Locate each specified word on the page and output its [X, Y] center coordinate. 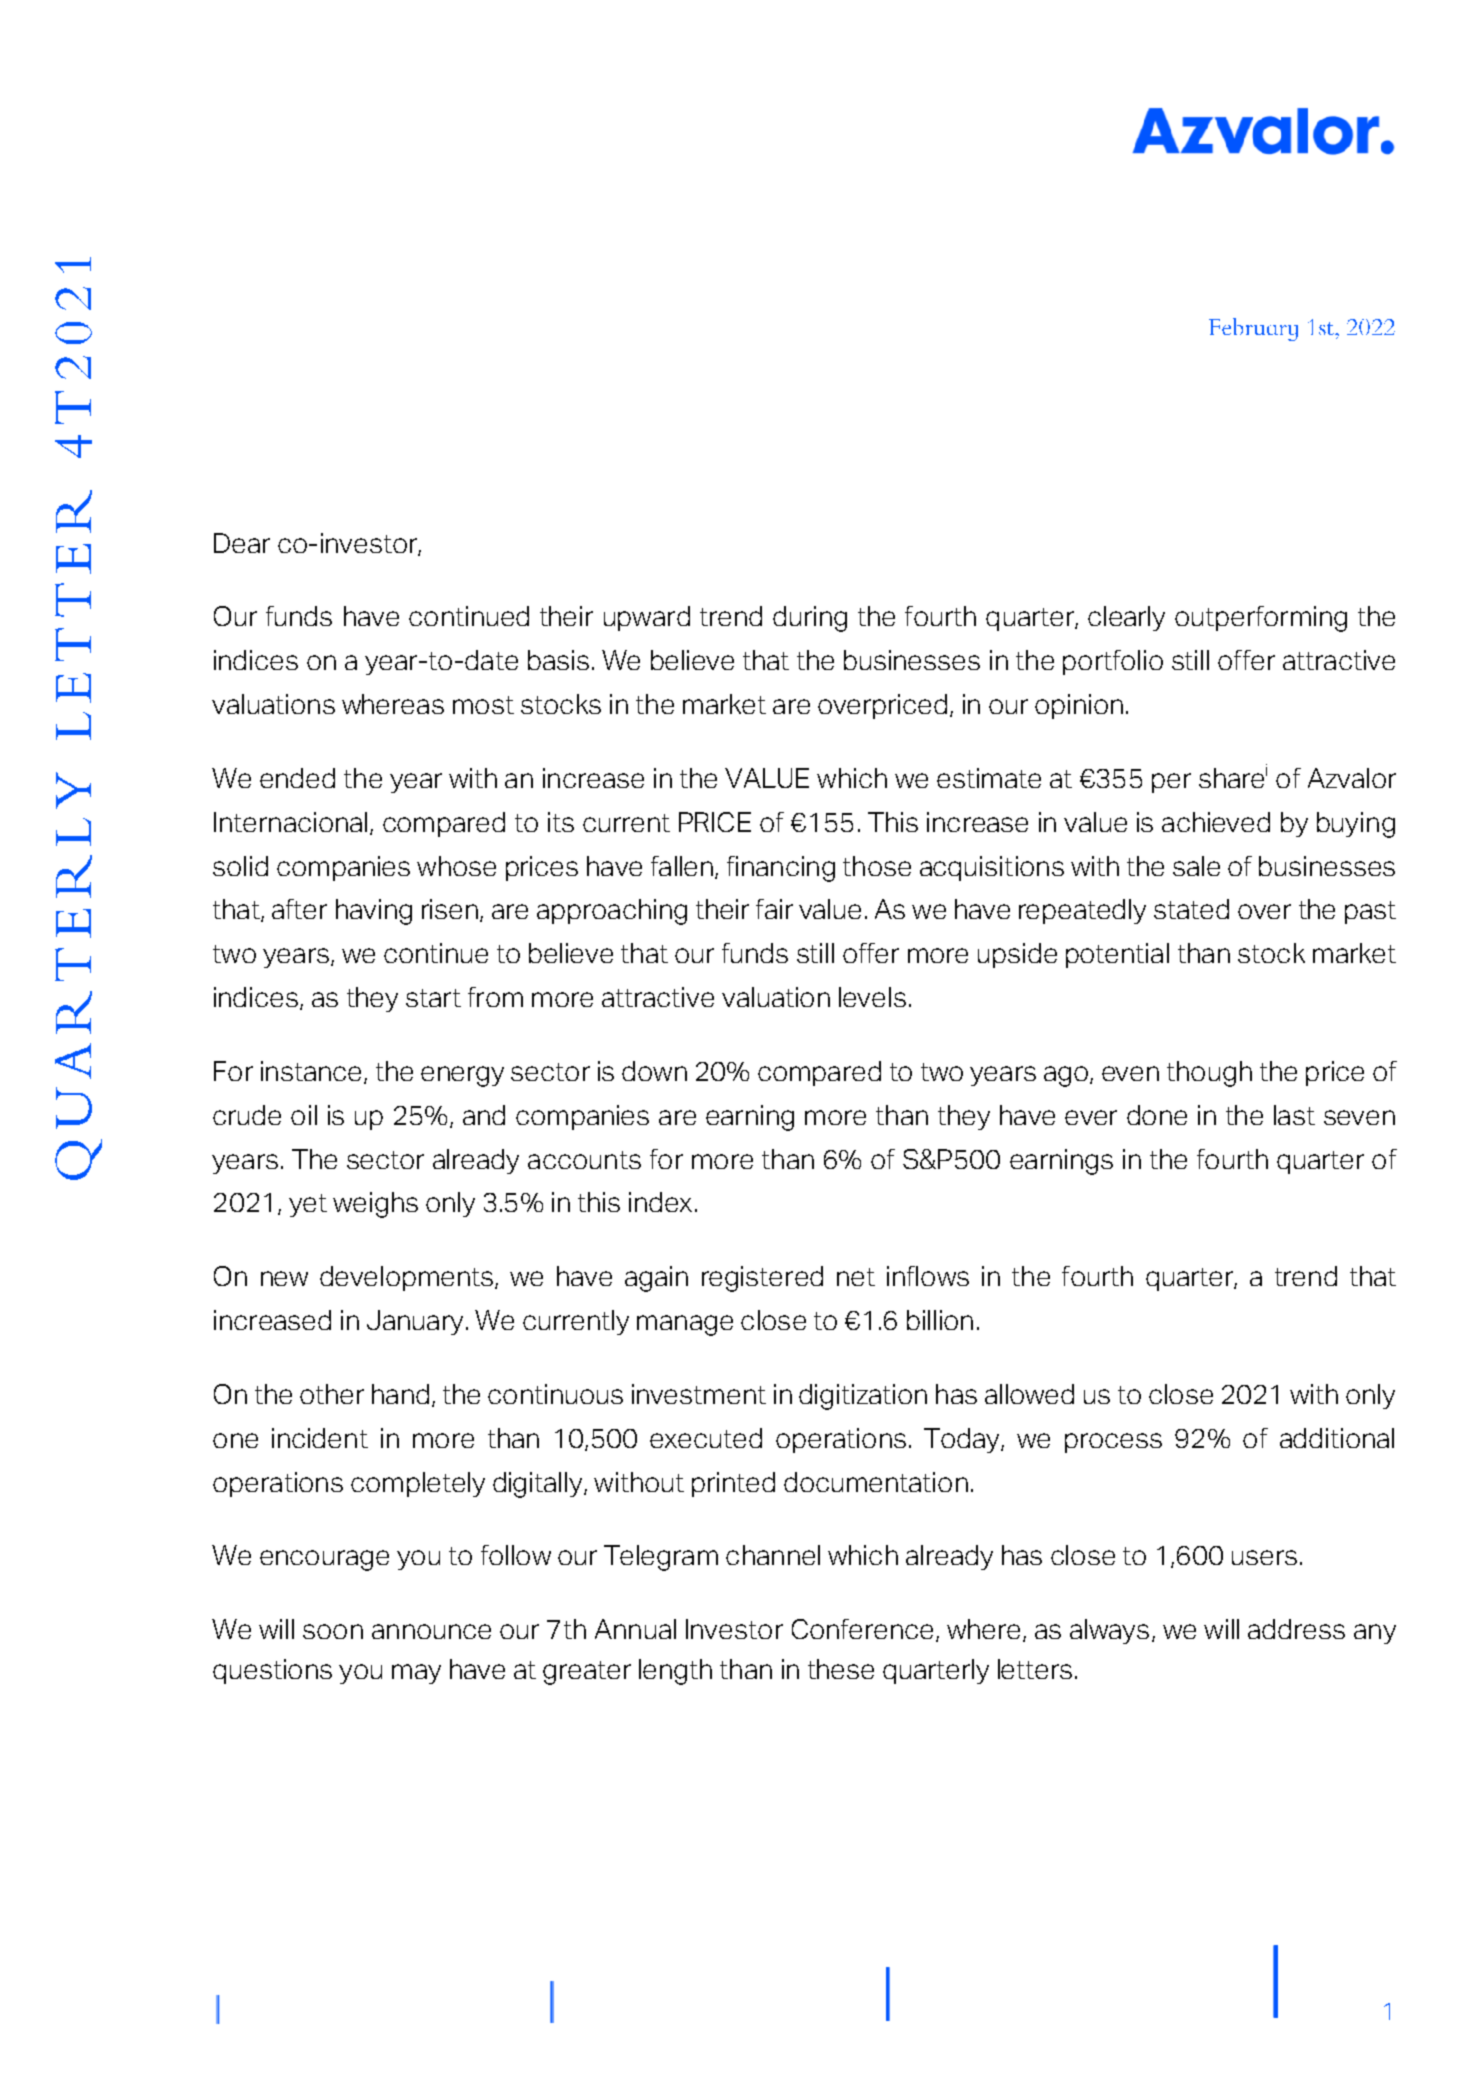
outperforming [1261, 619]
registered [762, 1279]
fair [774, 909]
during [810, 619]
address [1296, 1629]
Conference [862, 1629]
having [374, 912]
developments [406, 1278]
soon [333, 1631]
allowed [1029, 1394]
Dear [242, 543]
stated [1191, 909]
